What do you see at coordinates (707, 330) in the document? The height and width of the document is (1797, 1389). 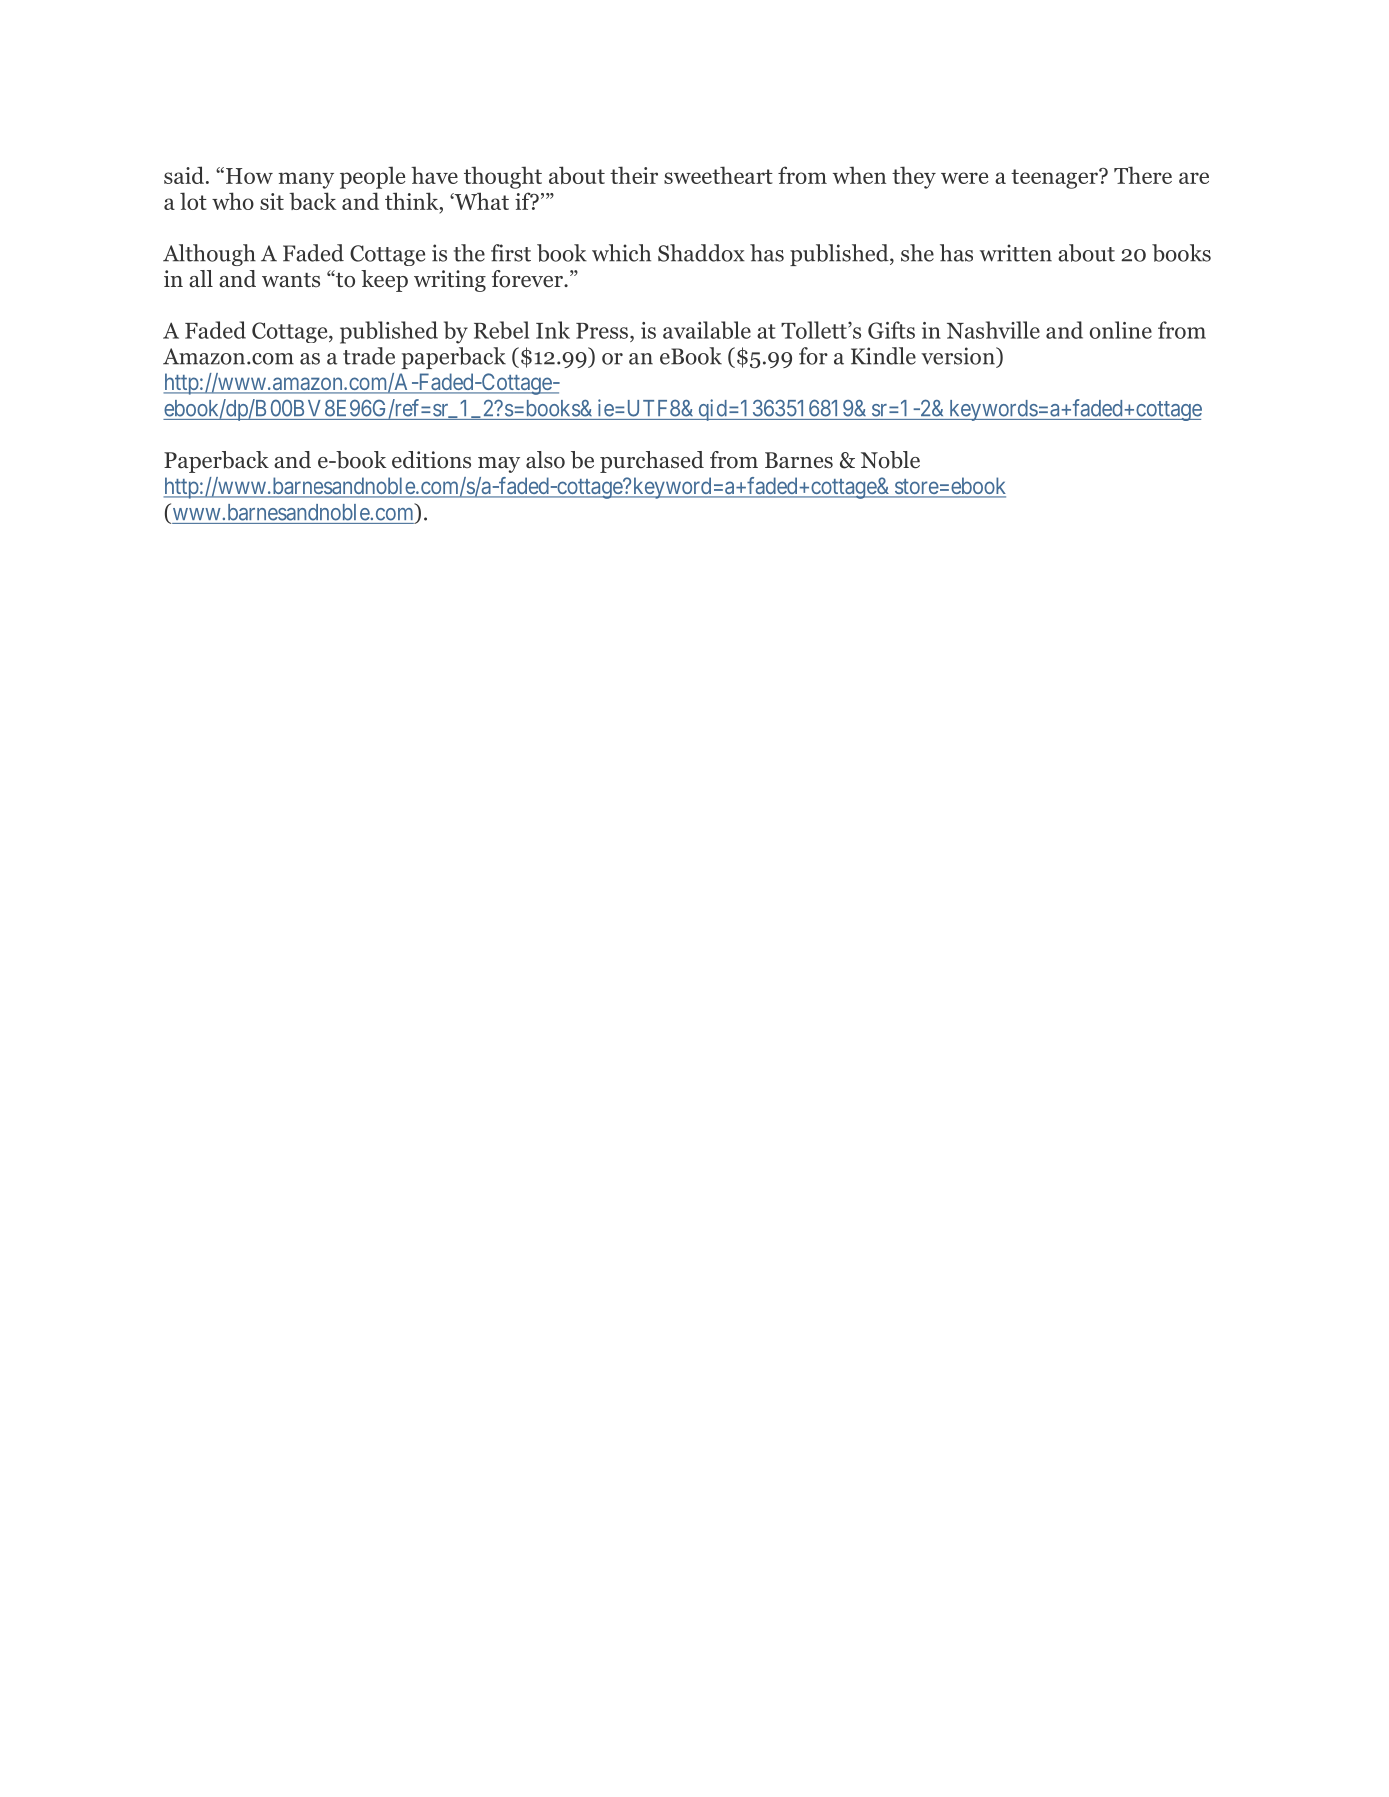 I see `available` at bounding box center [707, 330].
